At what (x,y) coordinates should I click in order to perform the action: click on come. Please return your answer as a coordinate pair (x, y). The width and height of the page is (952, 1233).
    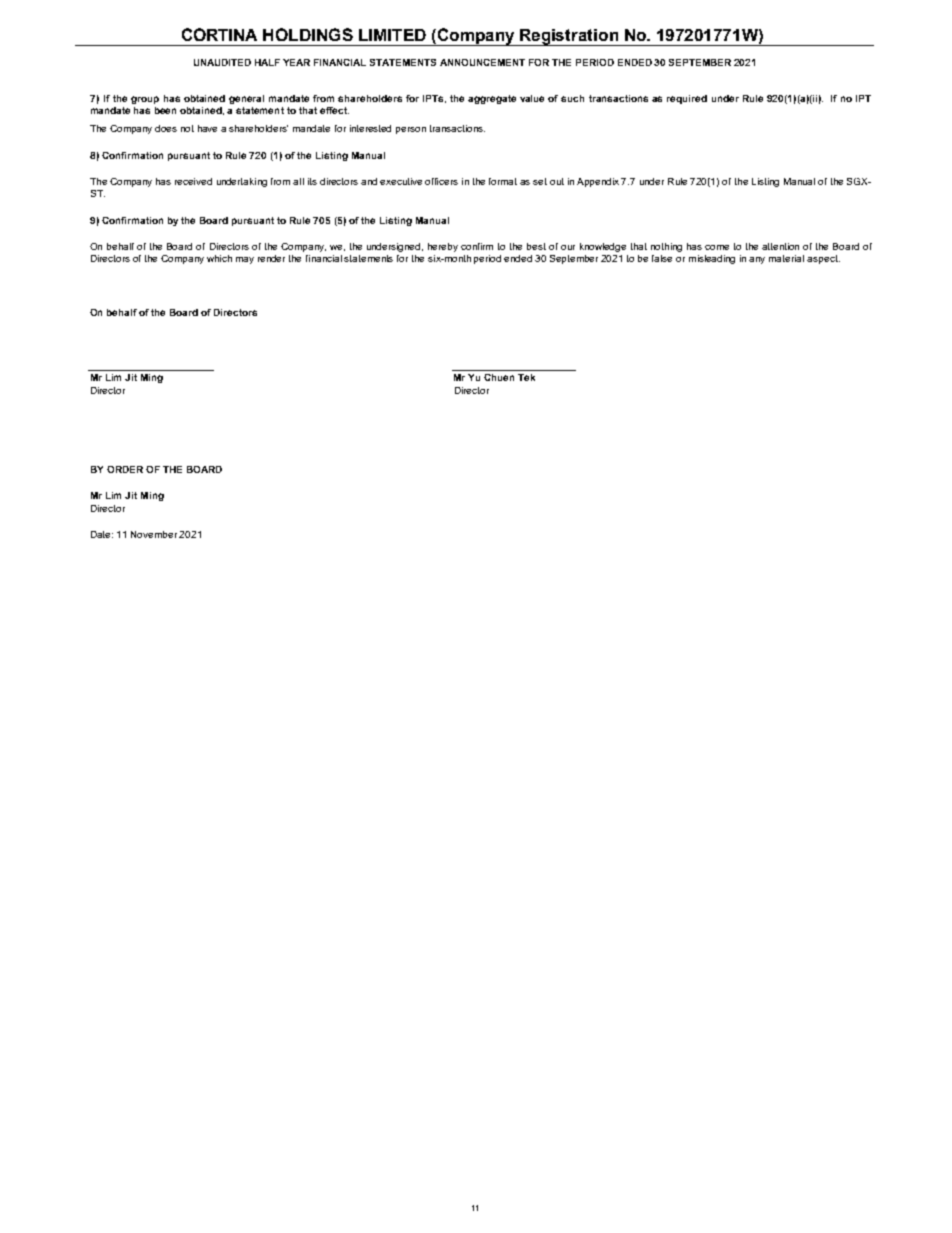
    Looking at the image, I should click on (717, 247).
